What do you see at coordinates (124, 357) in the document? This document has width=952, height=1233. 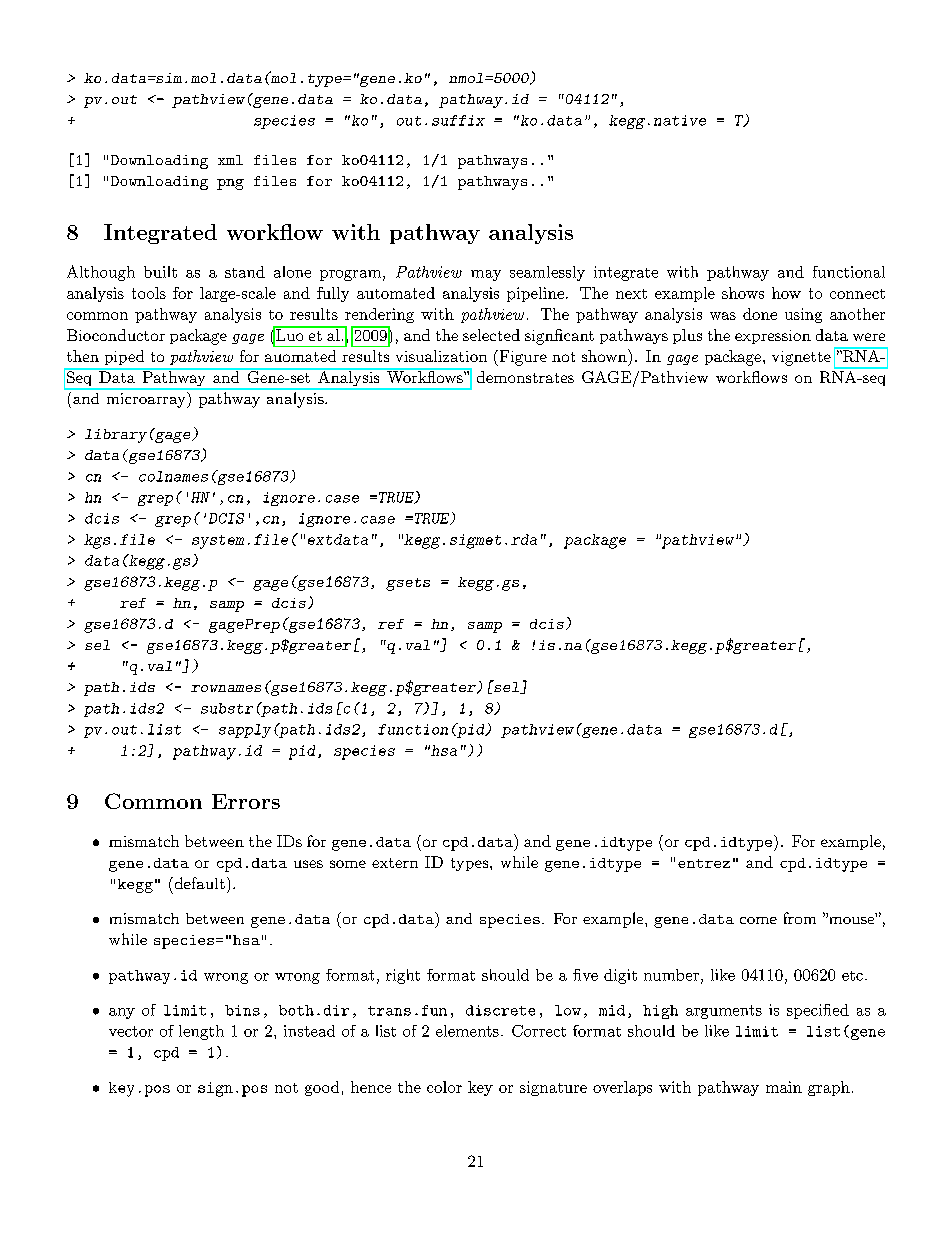 I see `piped` at bounding box center [124, 357].
